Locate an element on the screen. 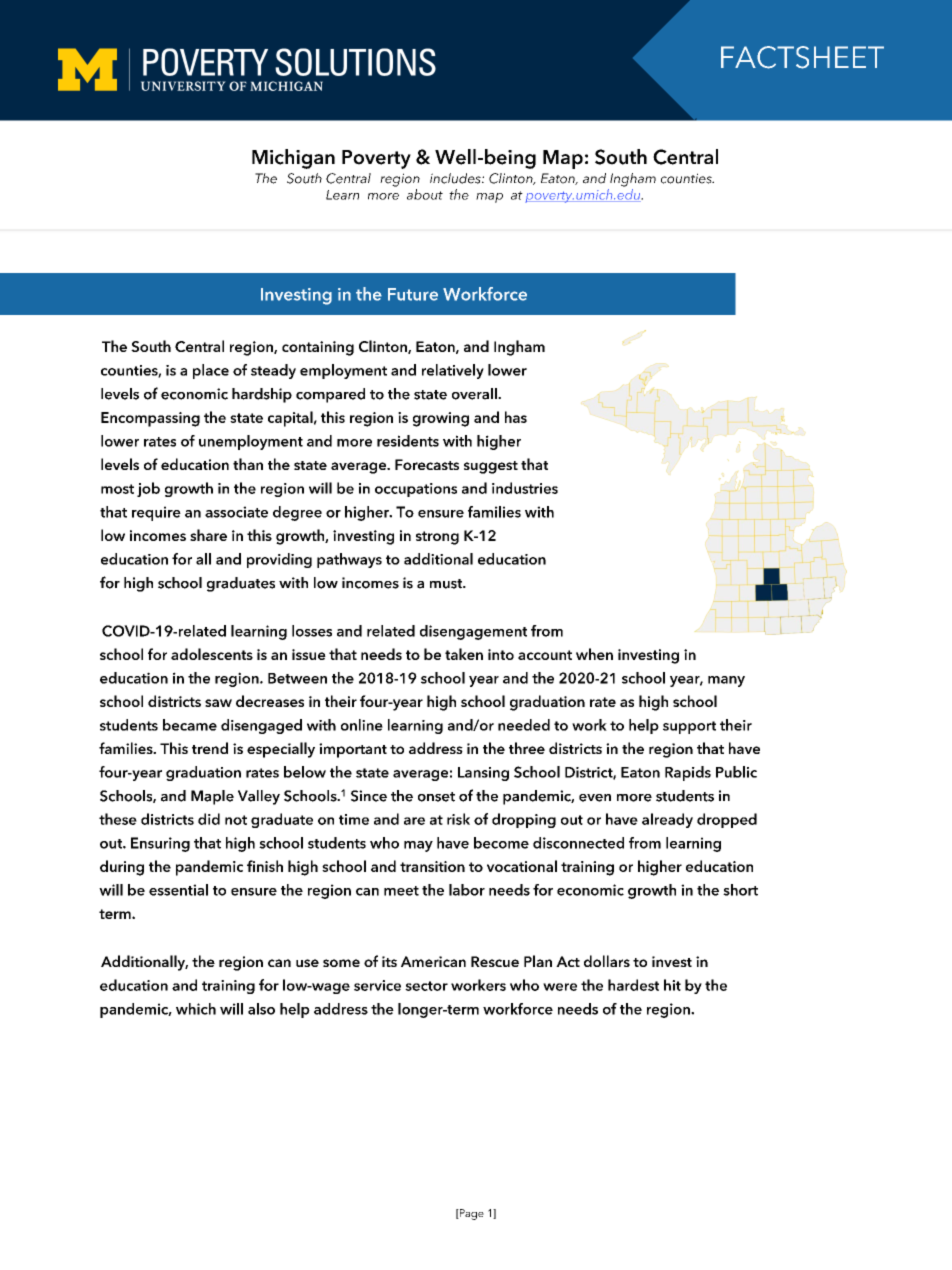  online is located at coordinates (362, 725).
